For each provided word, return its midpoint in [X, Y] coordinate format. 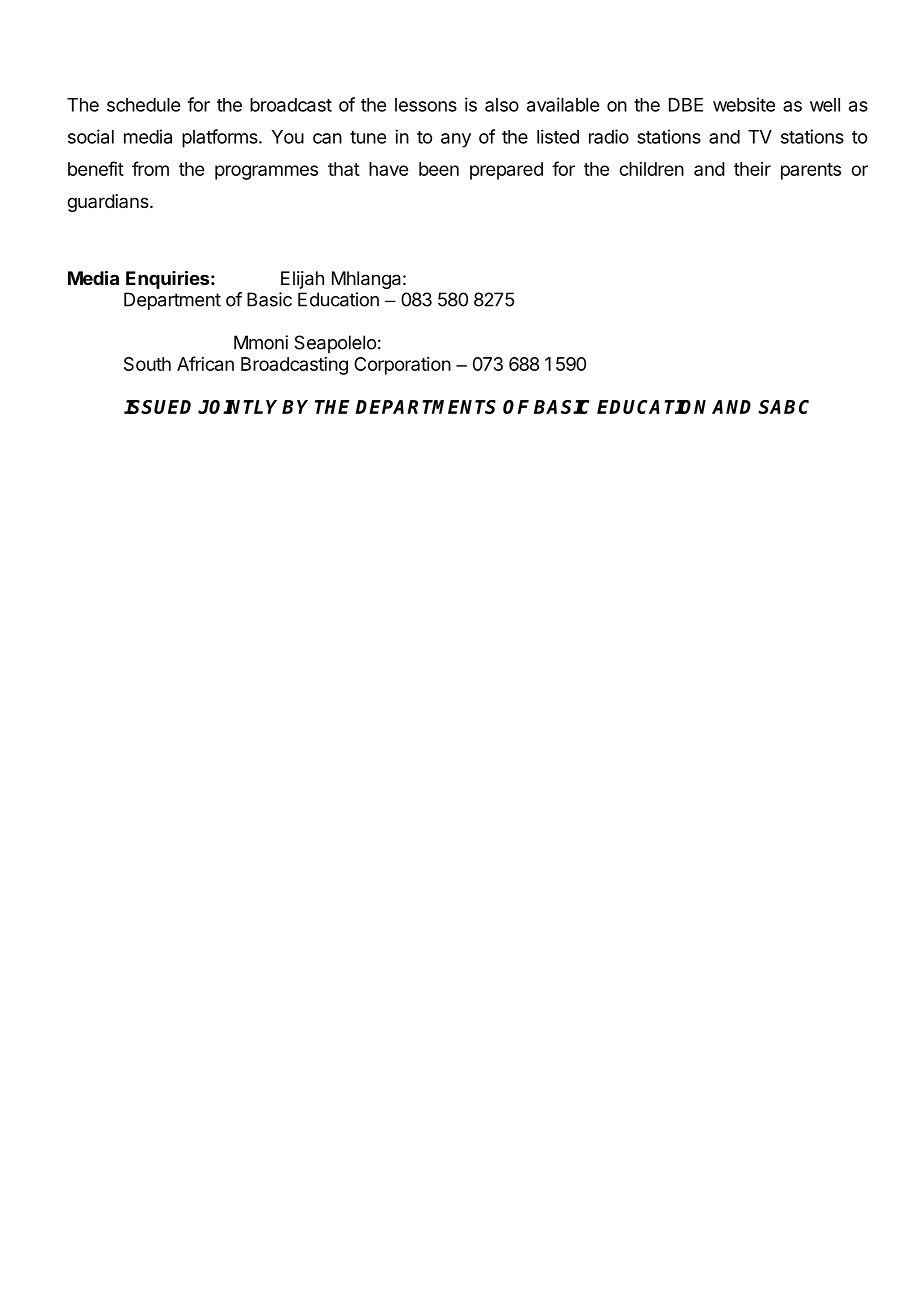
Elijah [302, 280]
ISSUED [157, 407]
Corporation [402, 366]
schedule [143, 105]
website [744, 104]
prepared [506, 171]
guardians [109, 203]
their [752, 169]
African [205, 363]
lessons [426, 105]
